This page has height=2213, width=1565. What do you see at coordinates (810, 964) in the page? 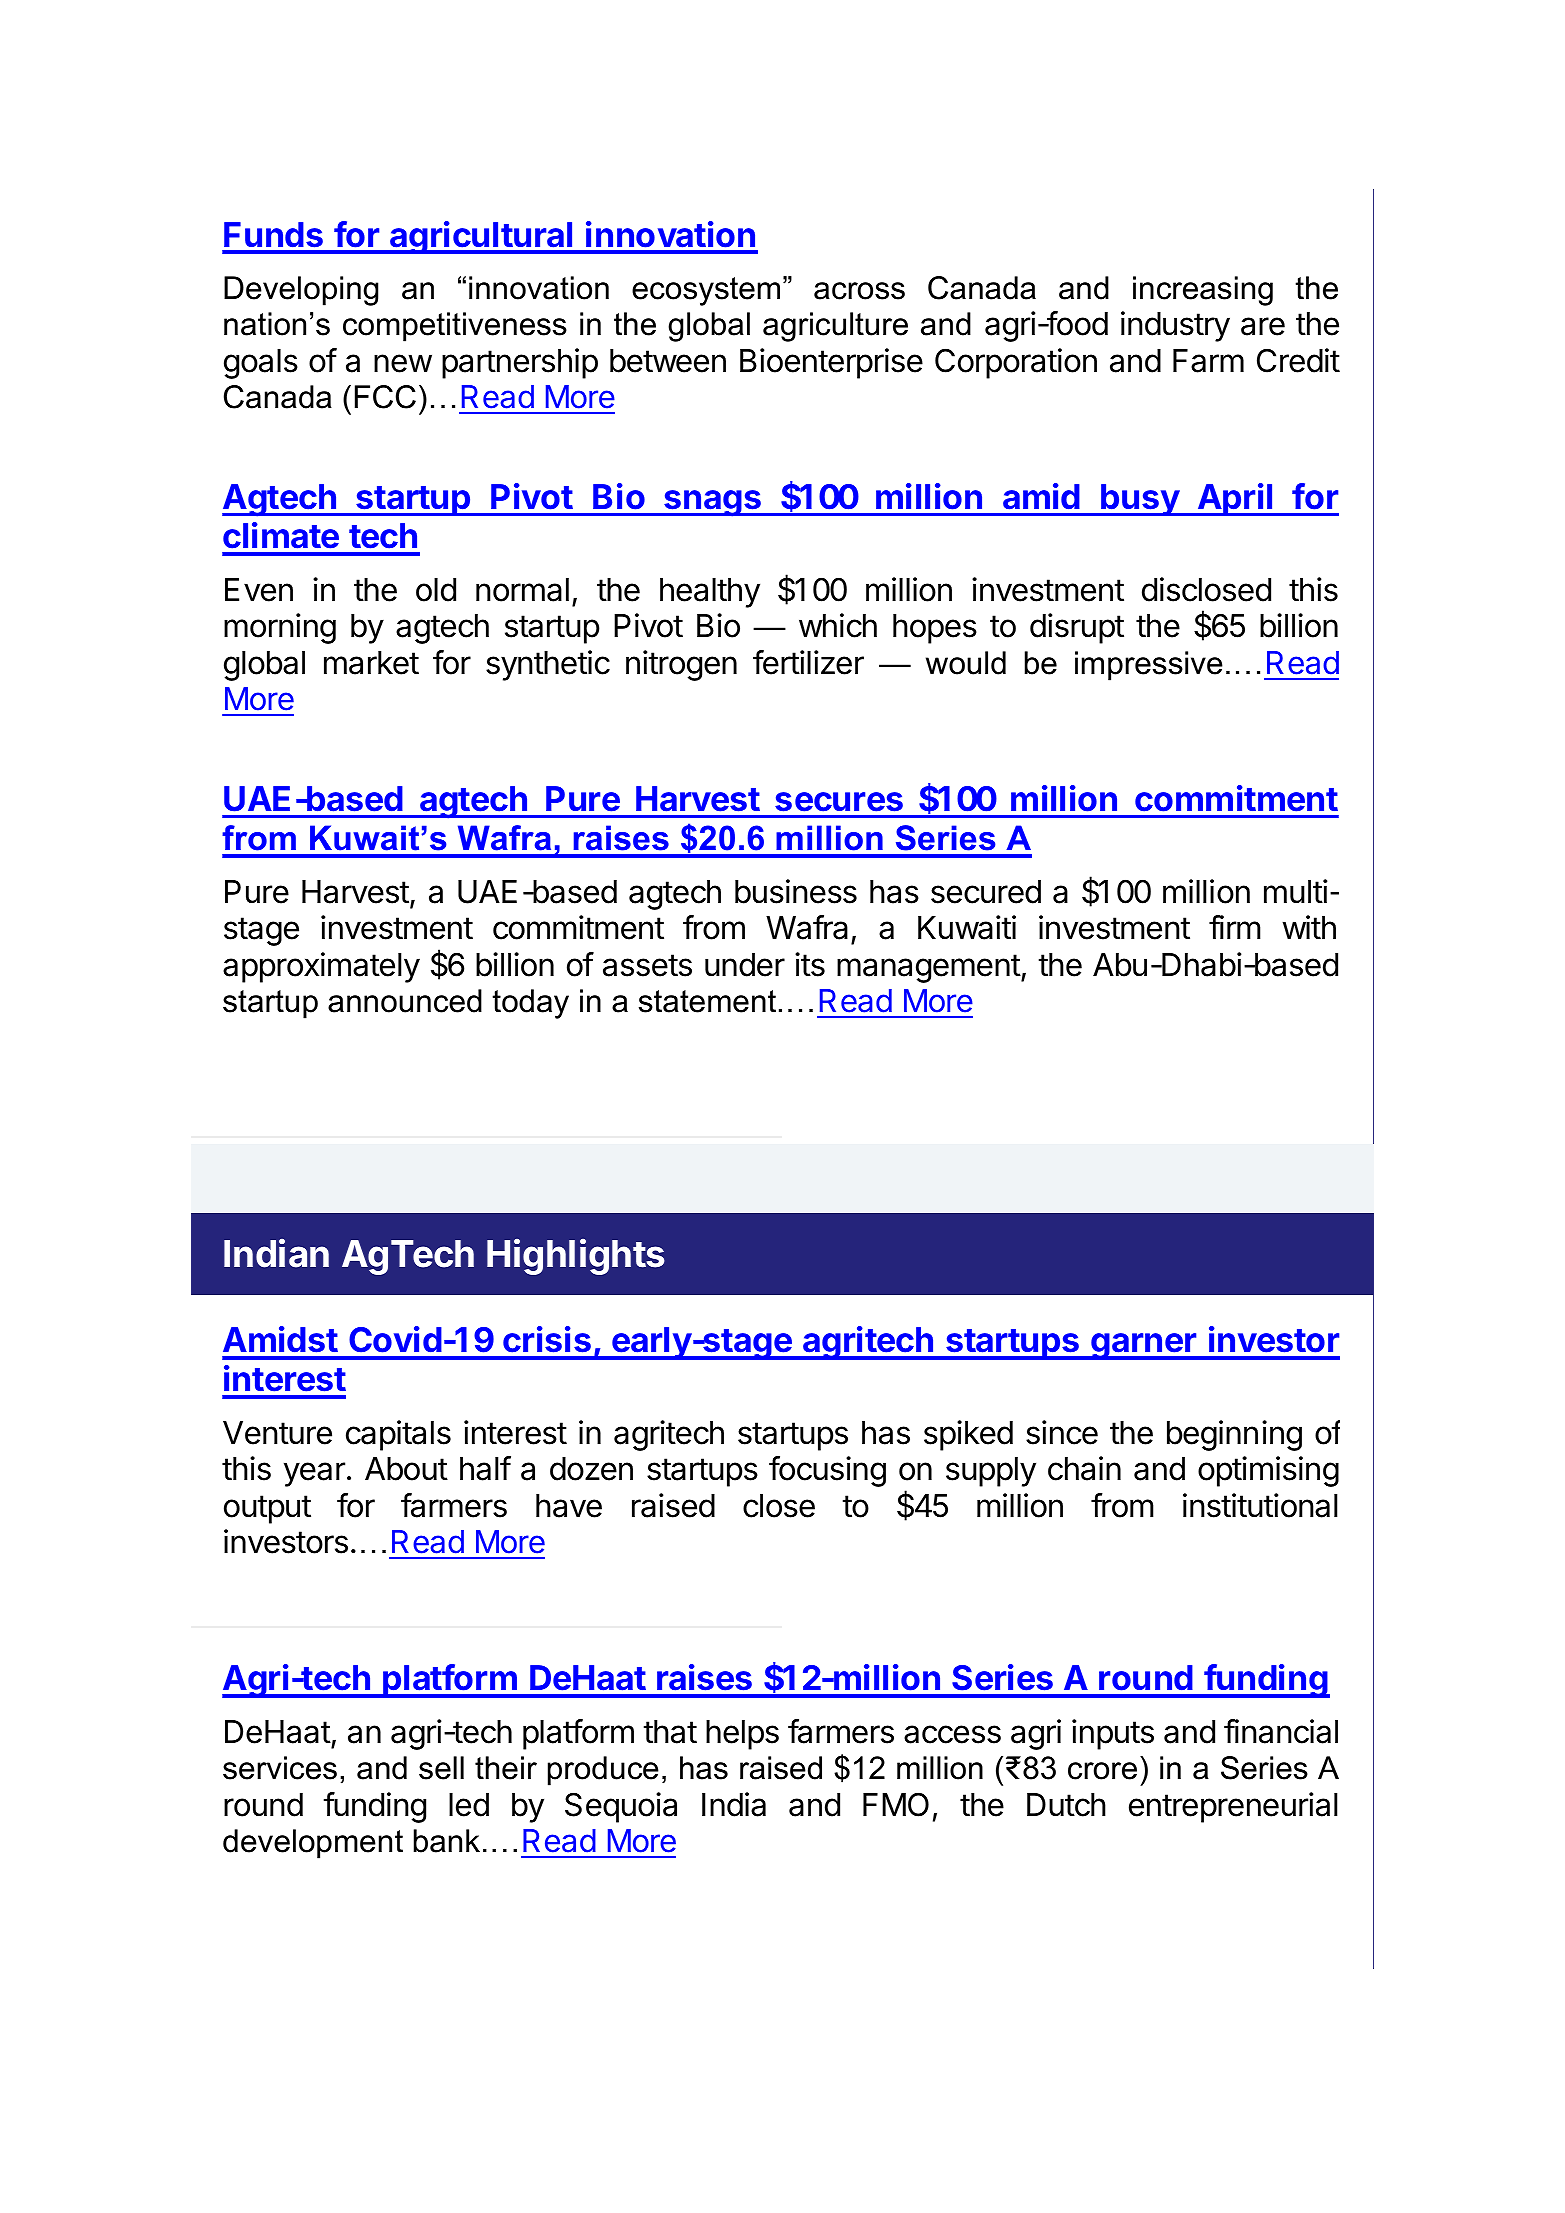
I see `its` at bounding box center [810, 964].
